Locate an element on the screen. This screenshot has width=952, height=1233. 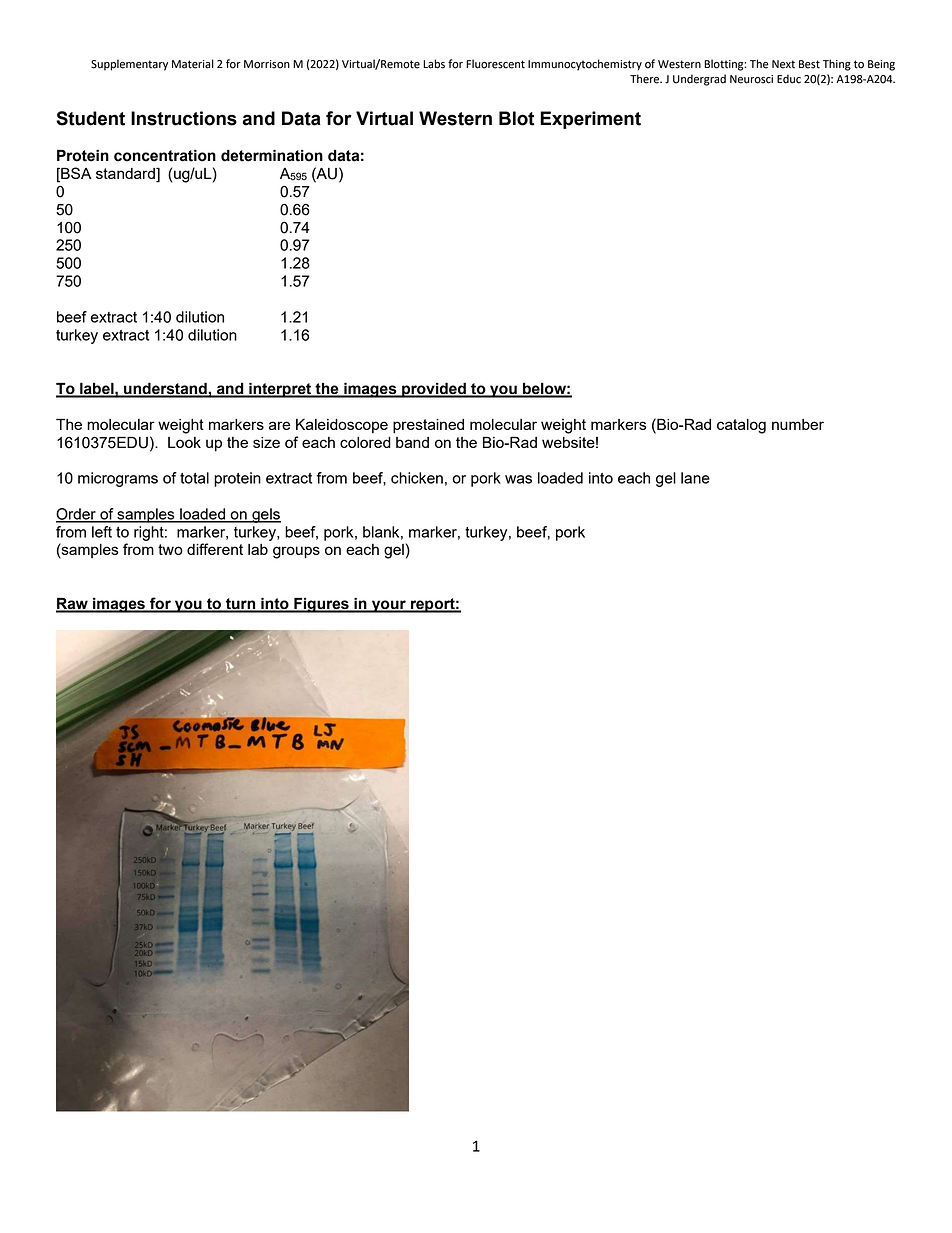
interpret is located at coordinates (280, 390).
